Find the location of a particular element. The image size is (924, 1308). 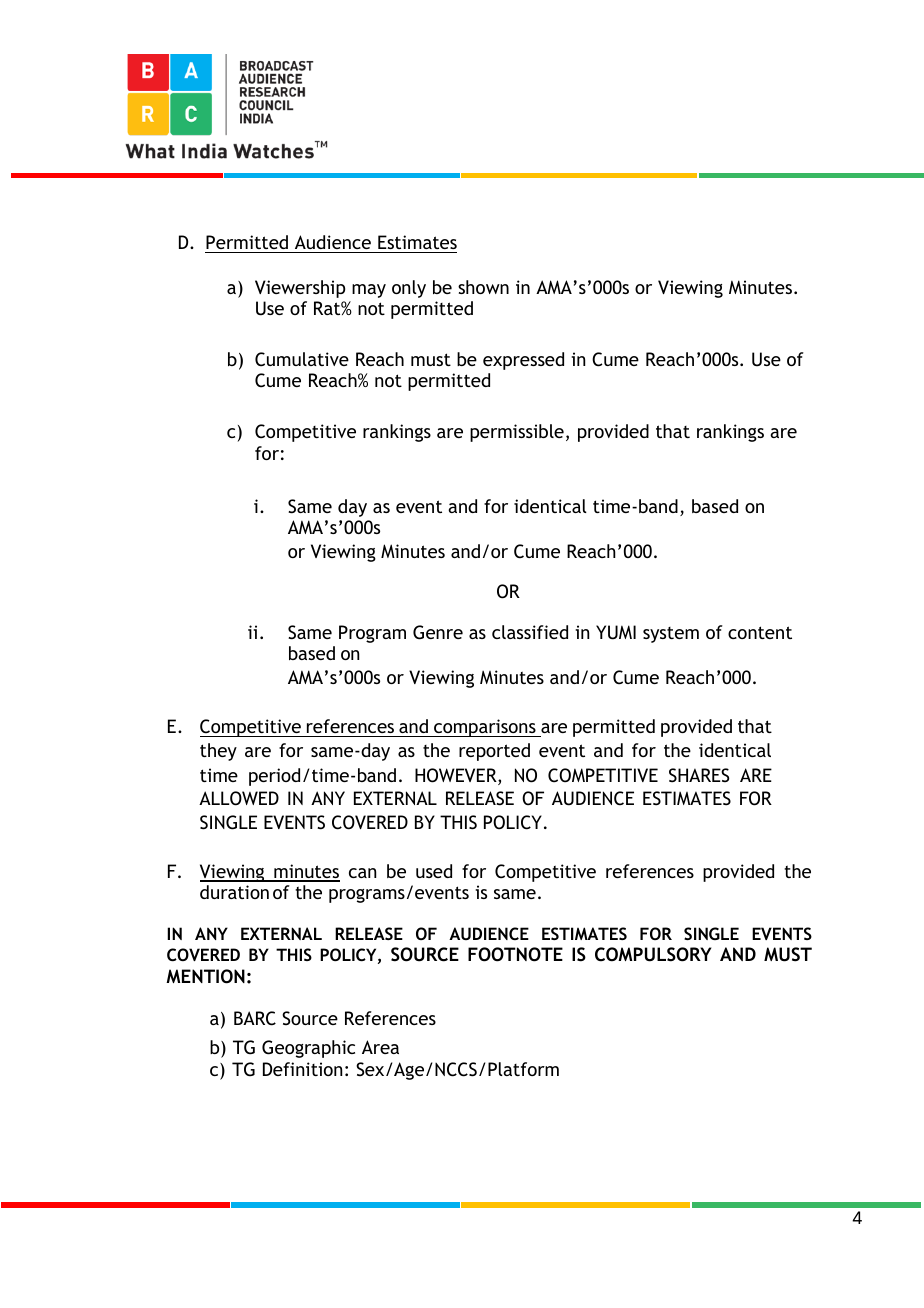

Area is located at coordinates (380, 1047).
